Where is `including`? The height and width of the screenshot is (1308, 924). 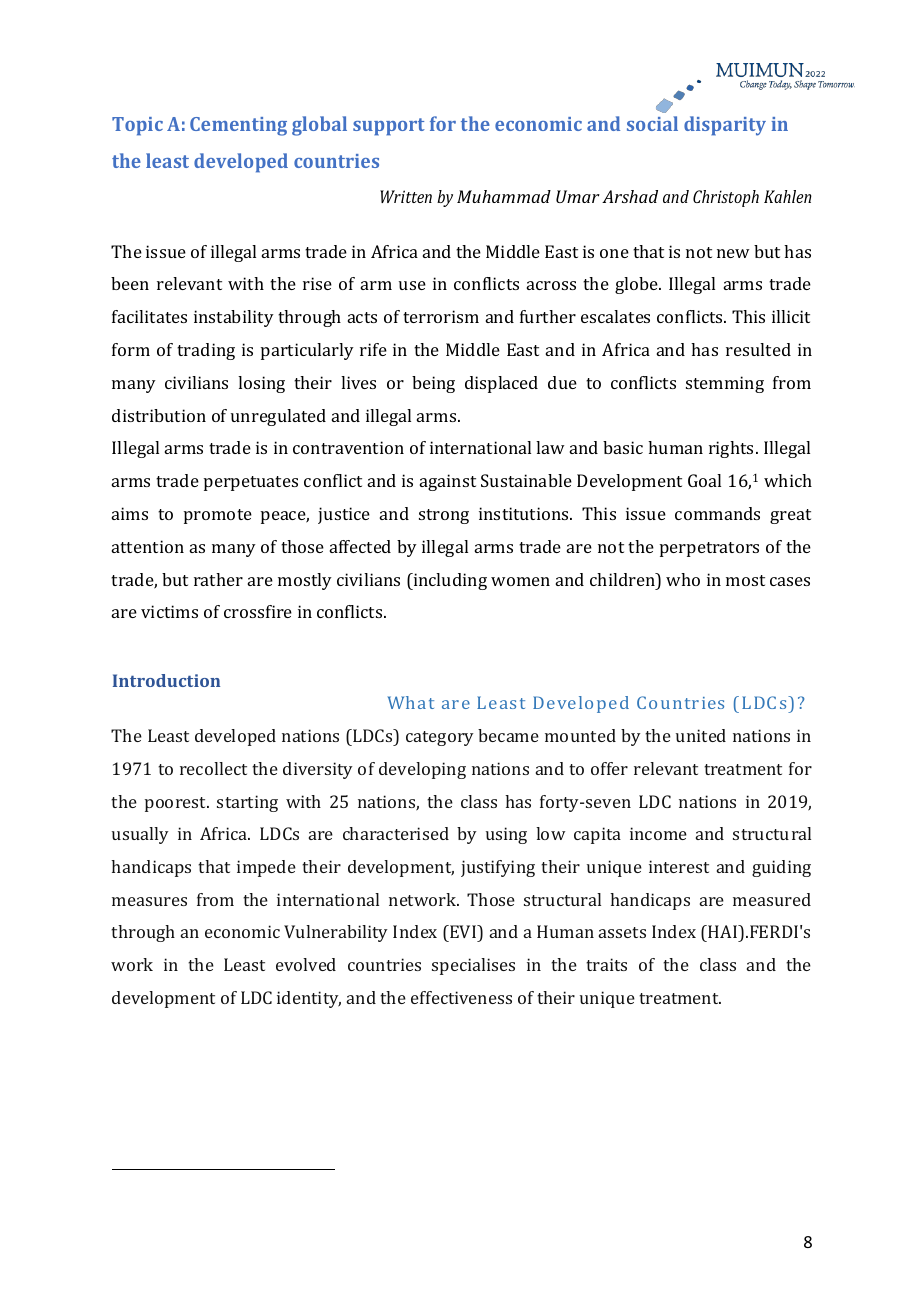
including is located at coordinates (449, 581).
